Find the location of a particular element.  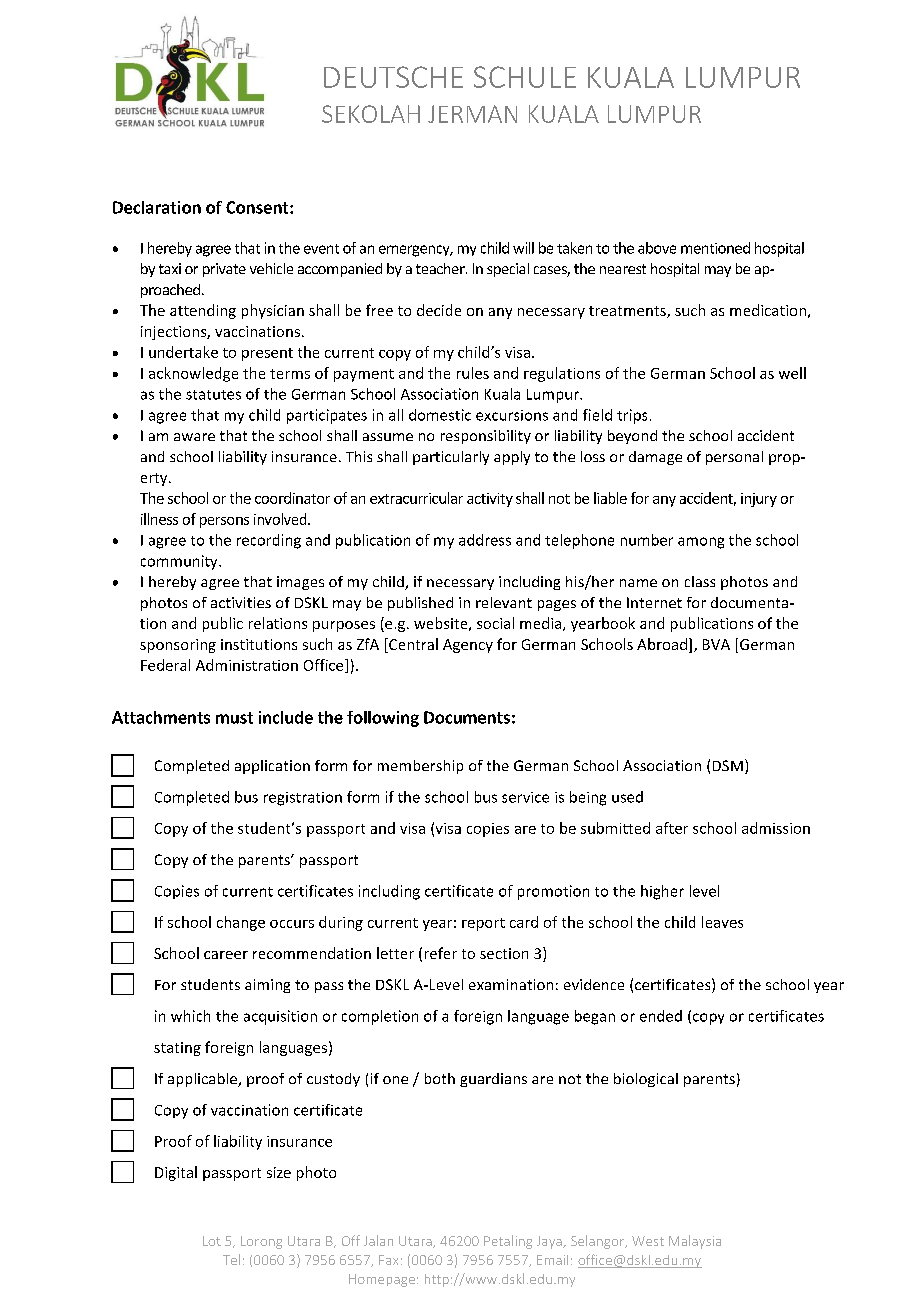

Lot is located at coordinates (212, 1241).
